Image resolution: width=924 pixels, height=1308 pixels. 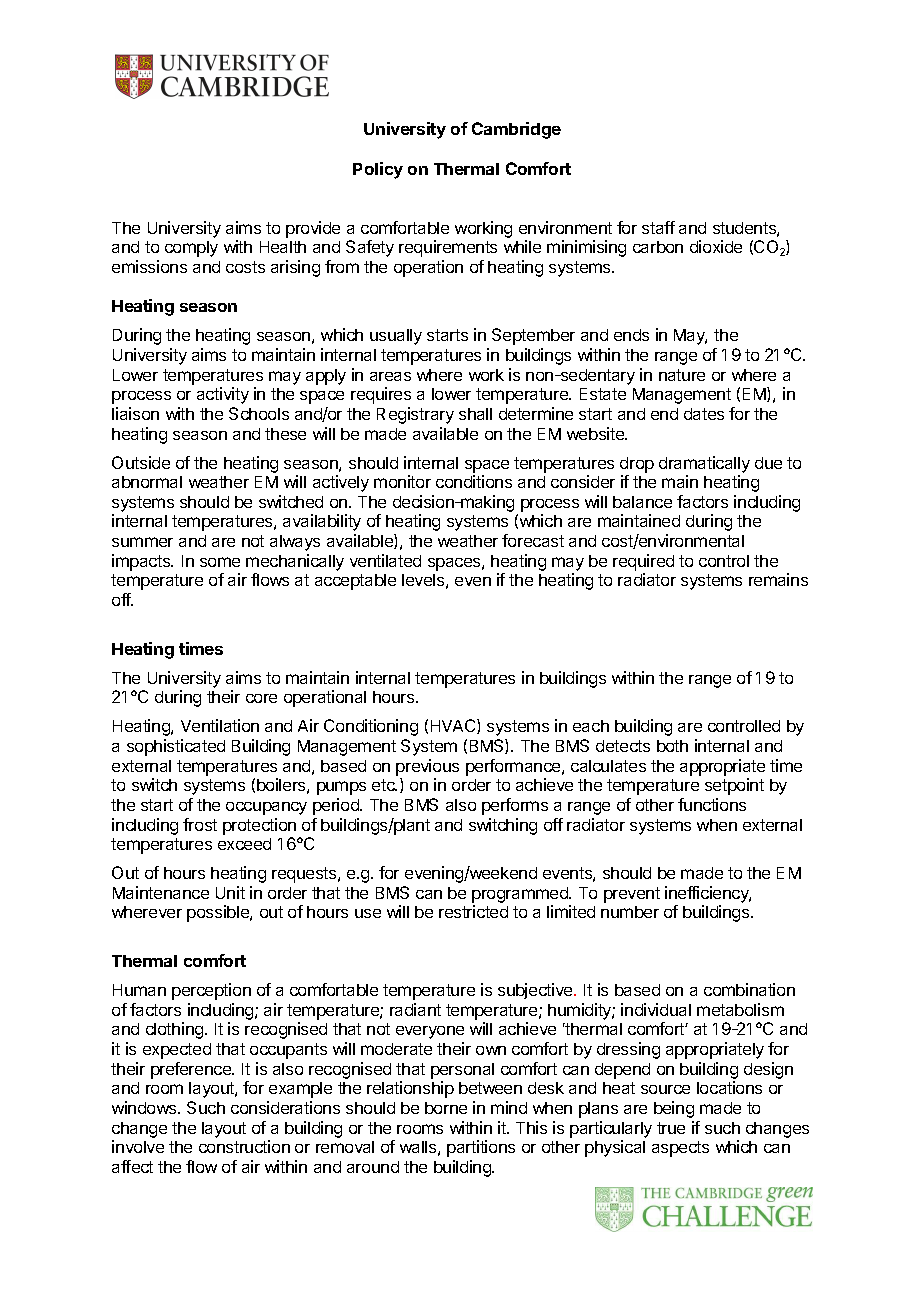 What do you see at coordinates (658, 227) in the screenshot?
I see `staff` at bounding box center [658, 227].
